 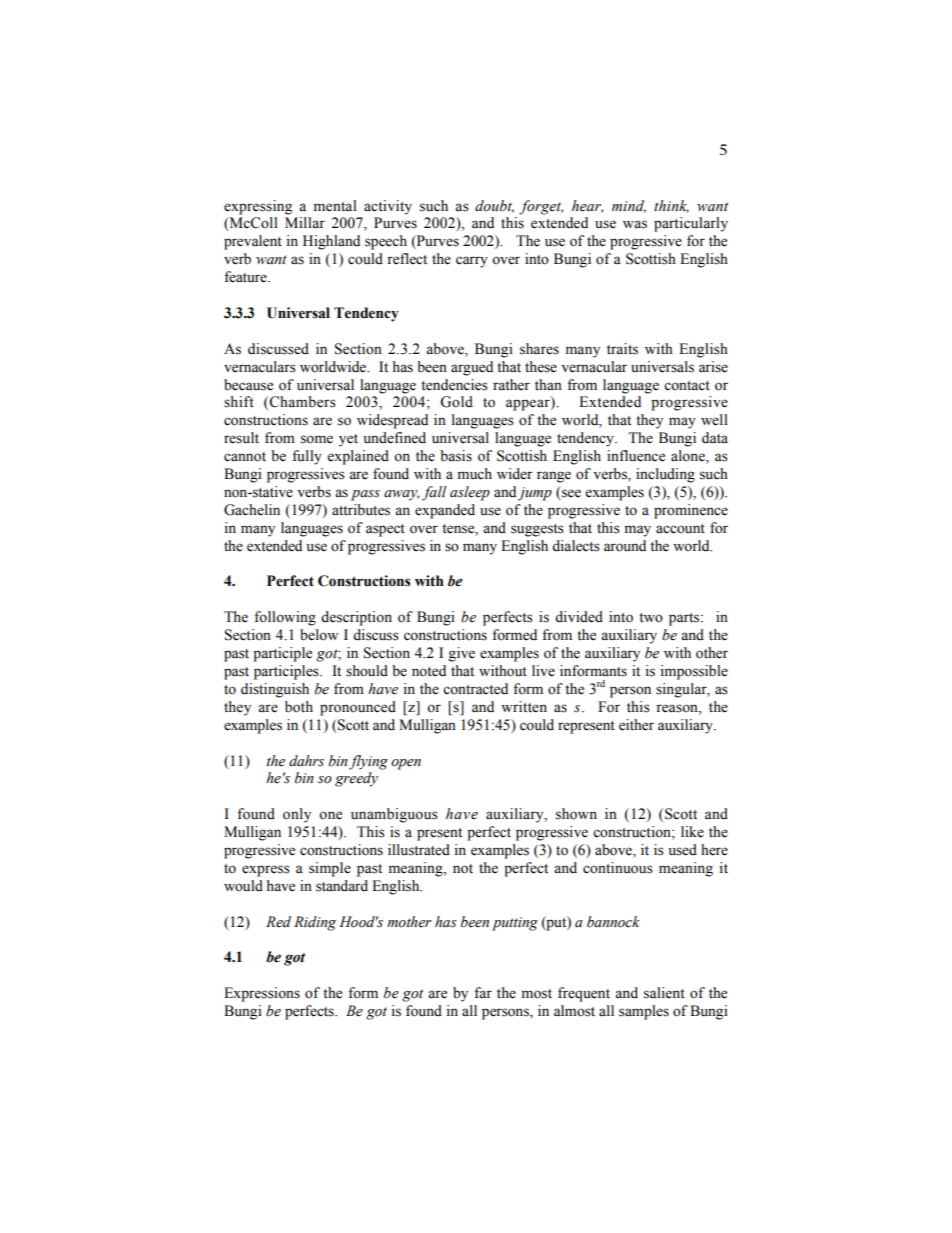 What do you see at coordinates (472, 262) in the image?
I see `carry` at bounding box center [472, 262].
